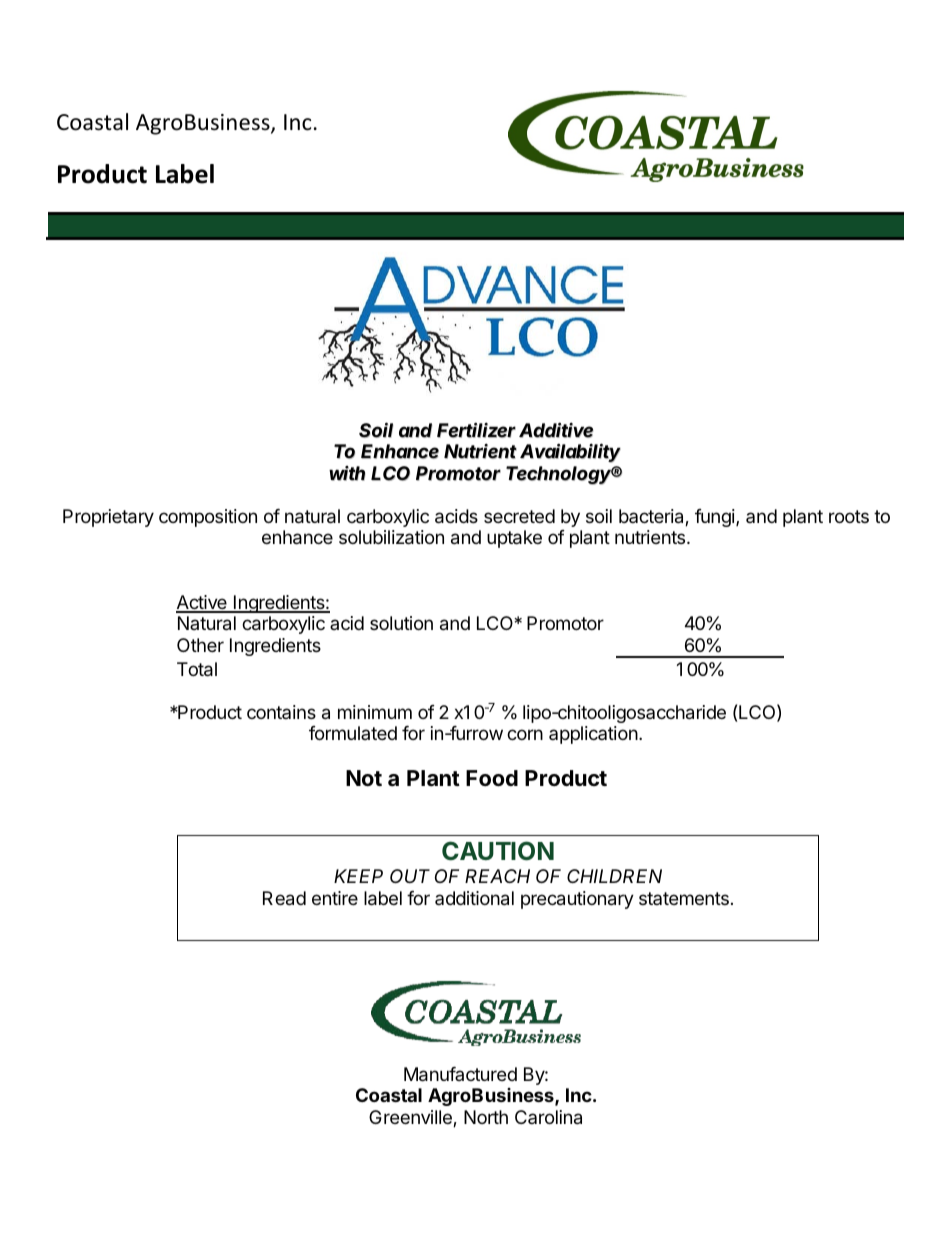  Describe the element at coordinates (514, 539) in the screenshot. I see `uptake` at that location.
